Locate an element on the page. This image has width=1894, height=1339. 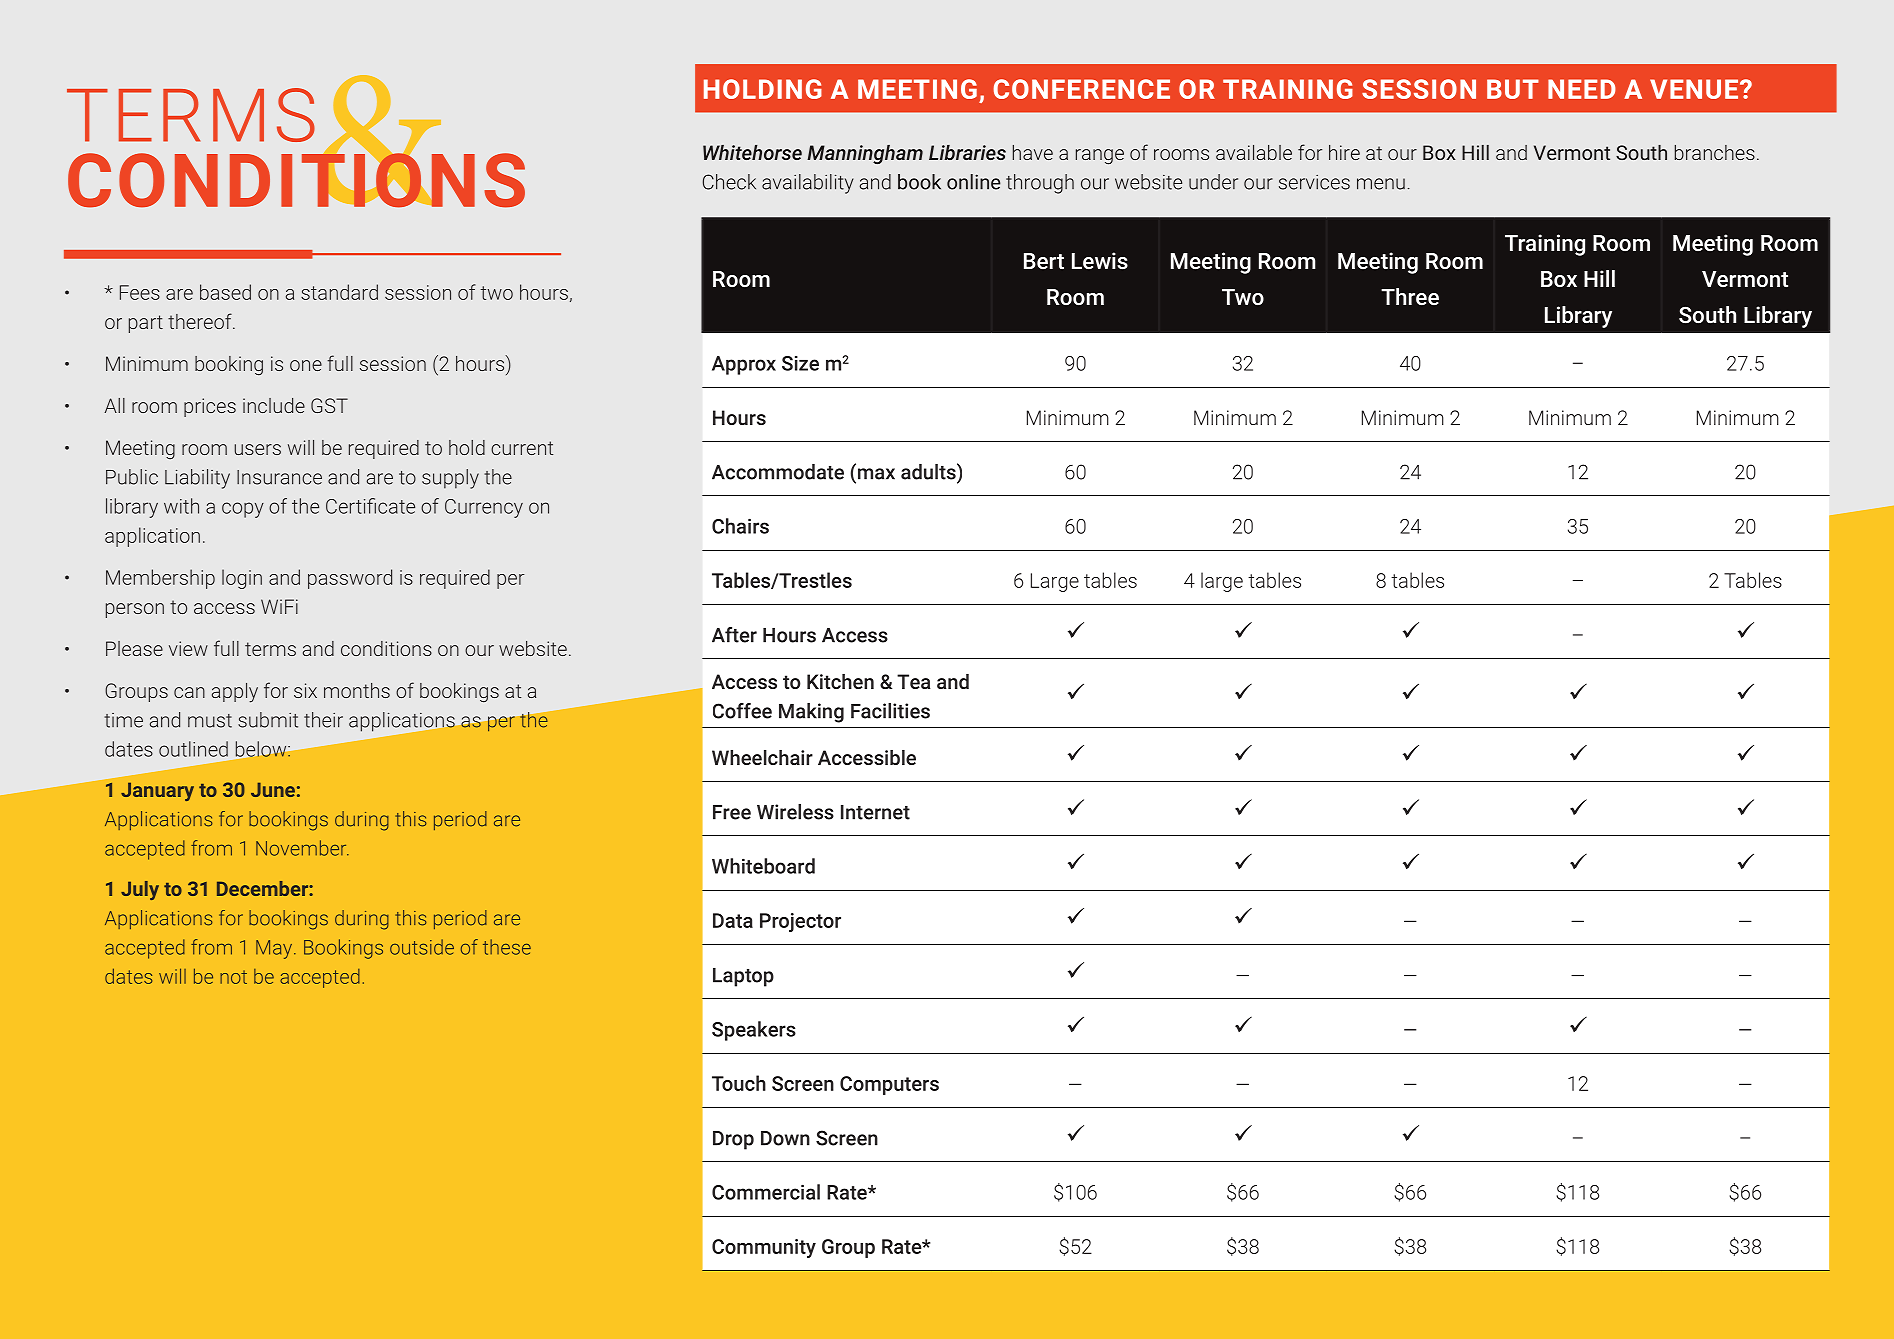
Commercial is located at coordinates (766, 1192).
